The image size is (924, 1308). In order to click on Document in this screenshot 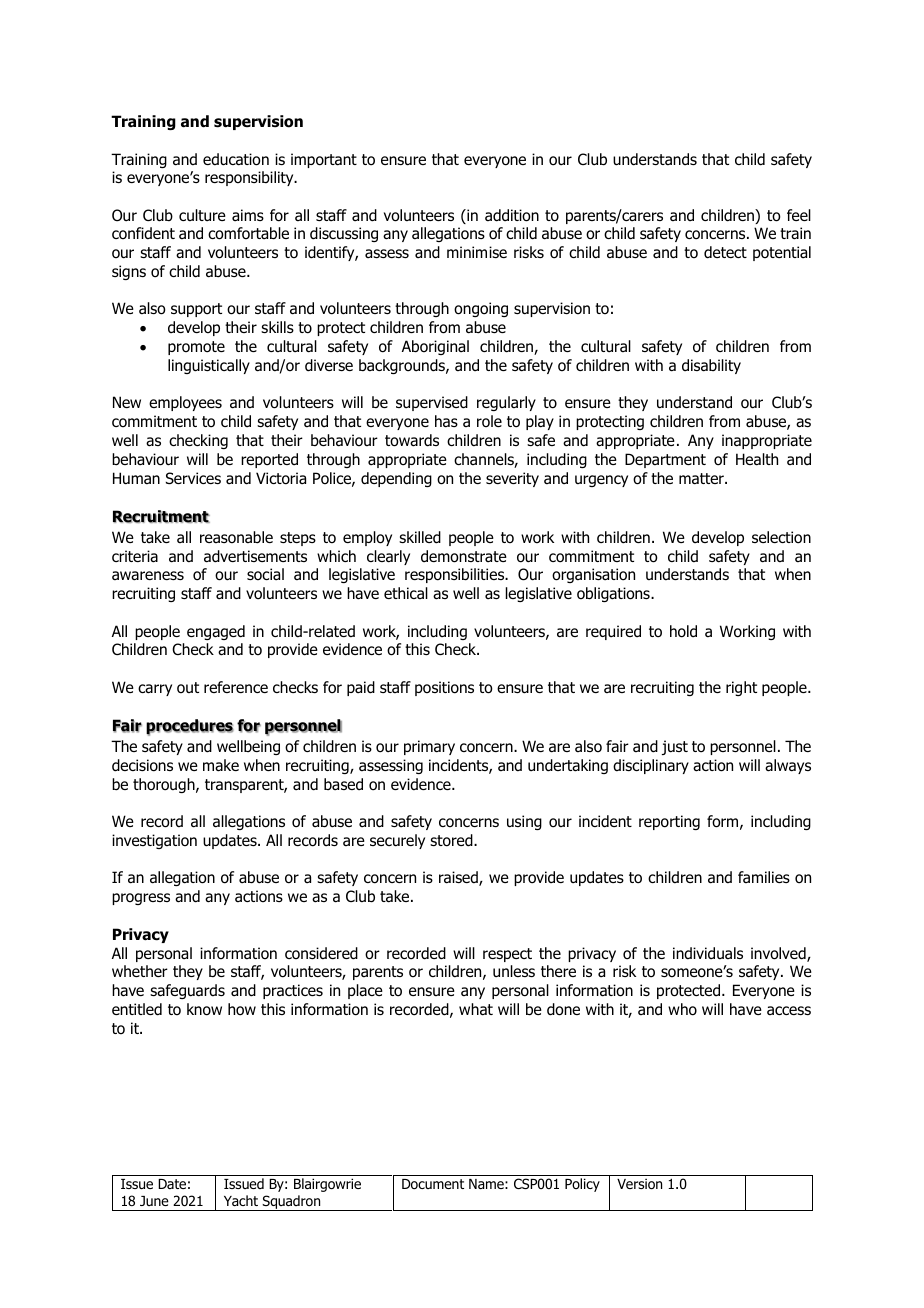, I will do `click(433, 1184)`.
